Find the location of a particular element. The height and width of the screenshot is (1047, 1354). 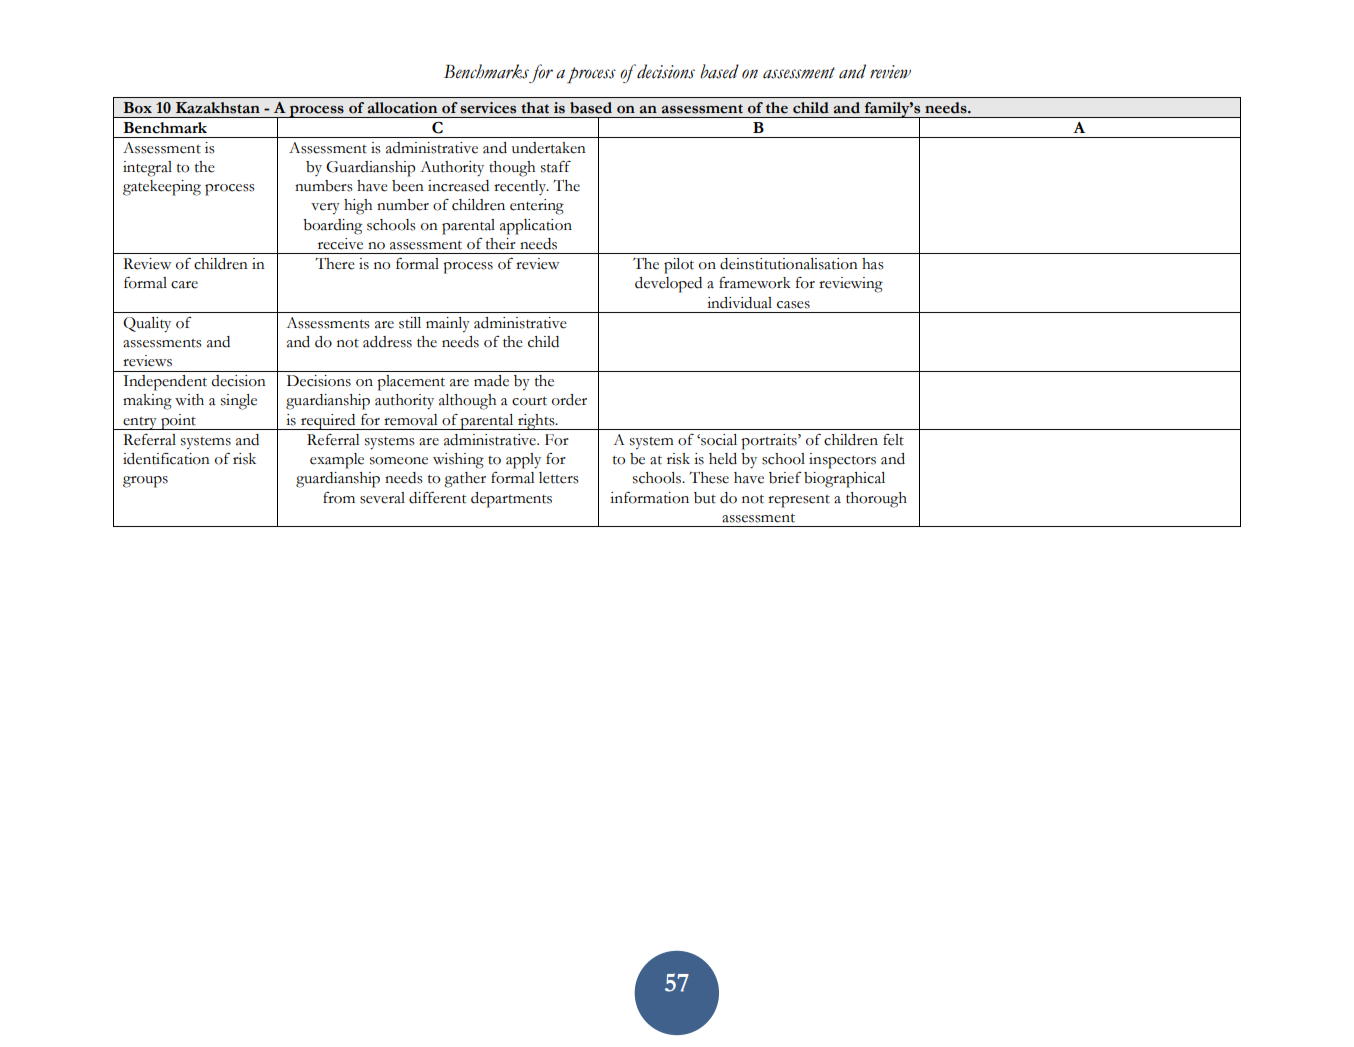

care is located at coordinates (184, 285).
